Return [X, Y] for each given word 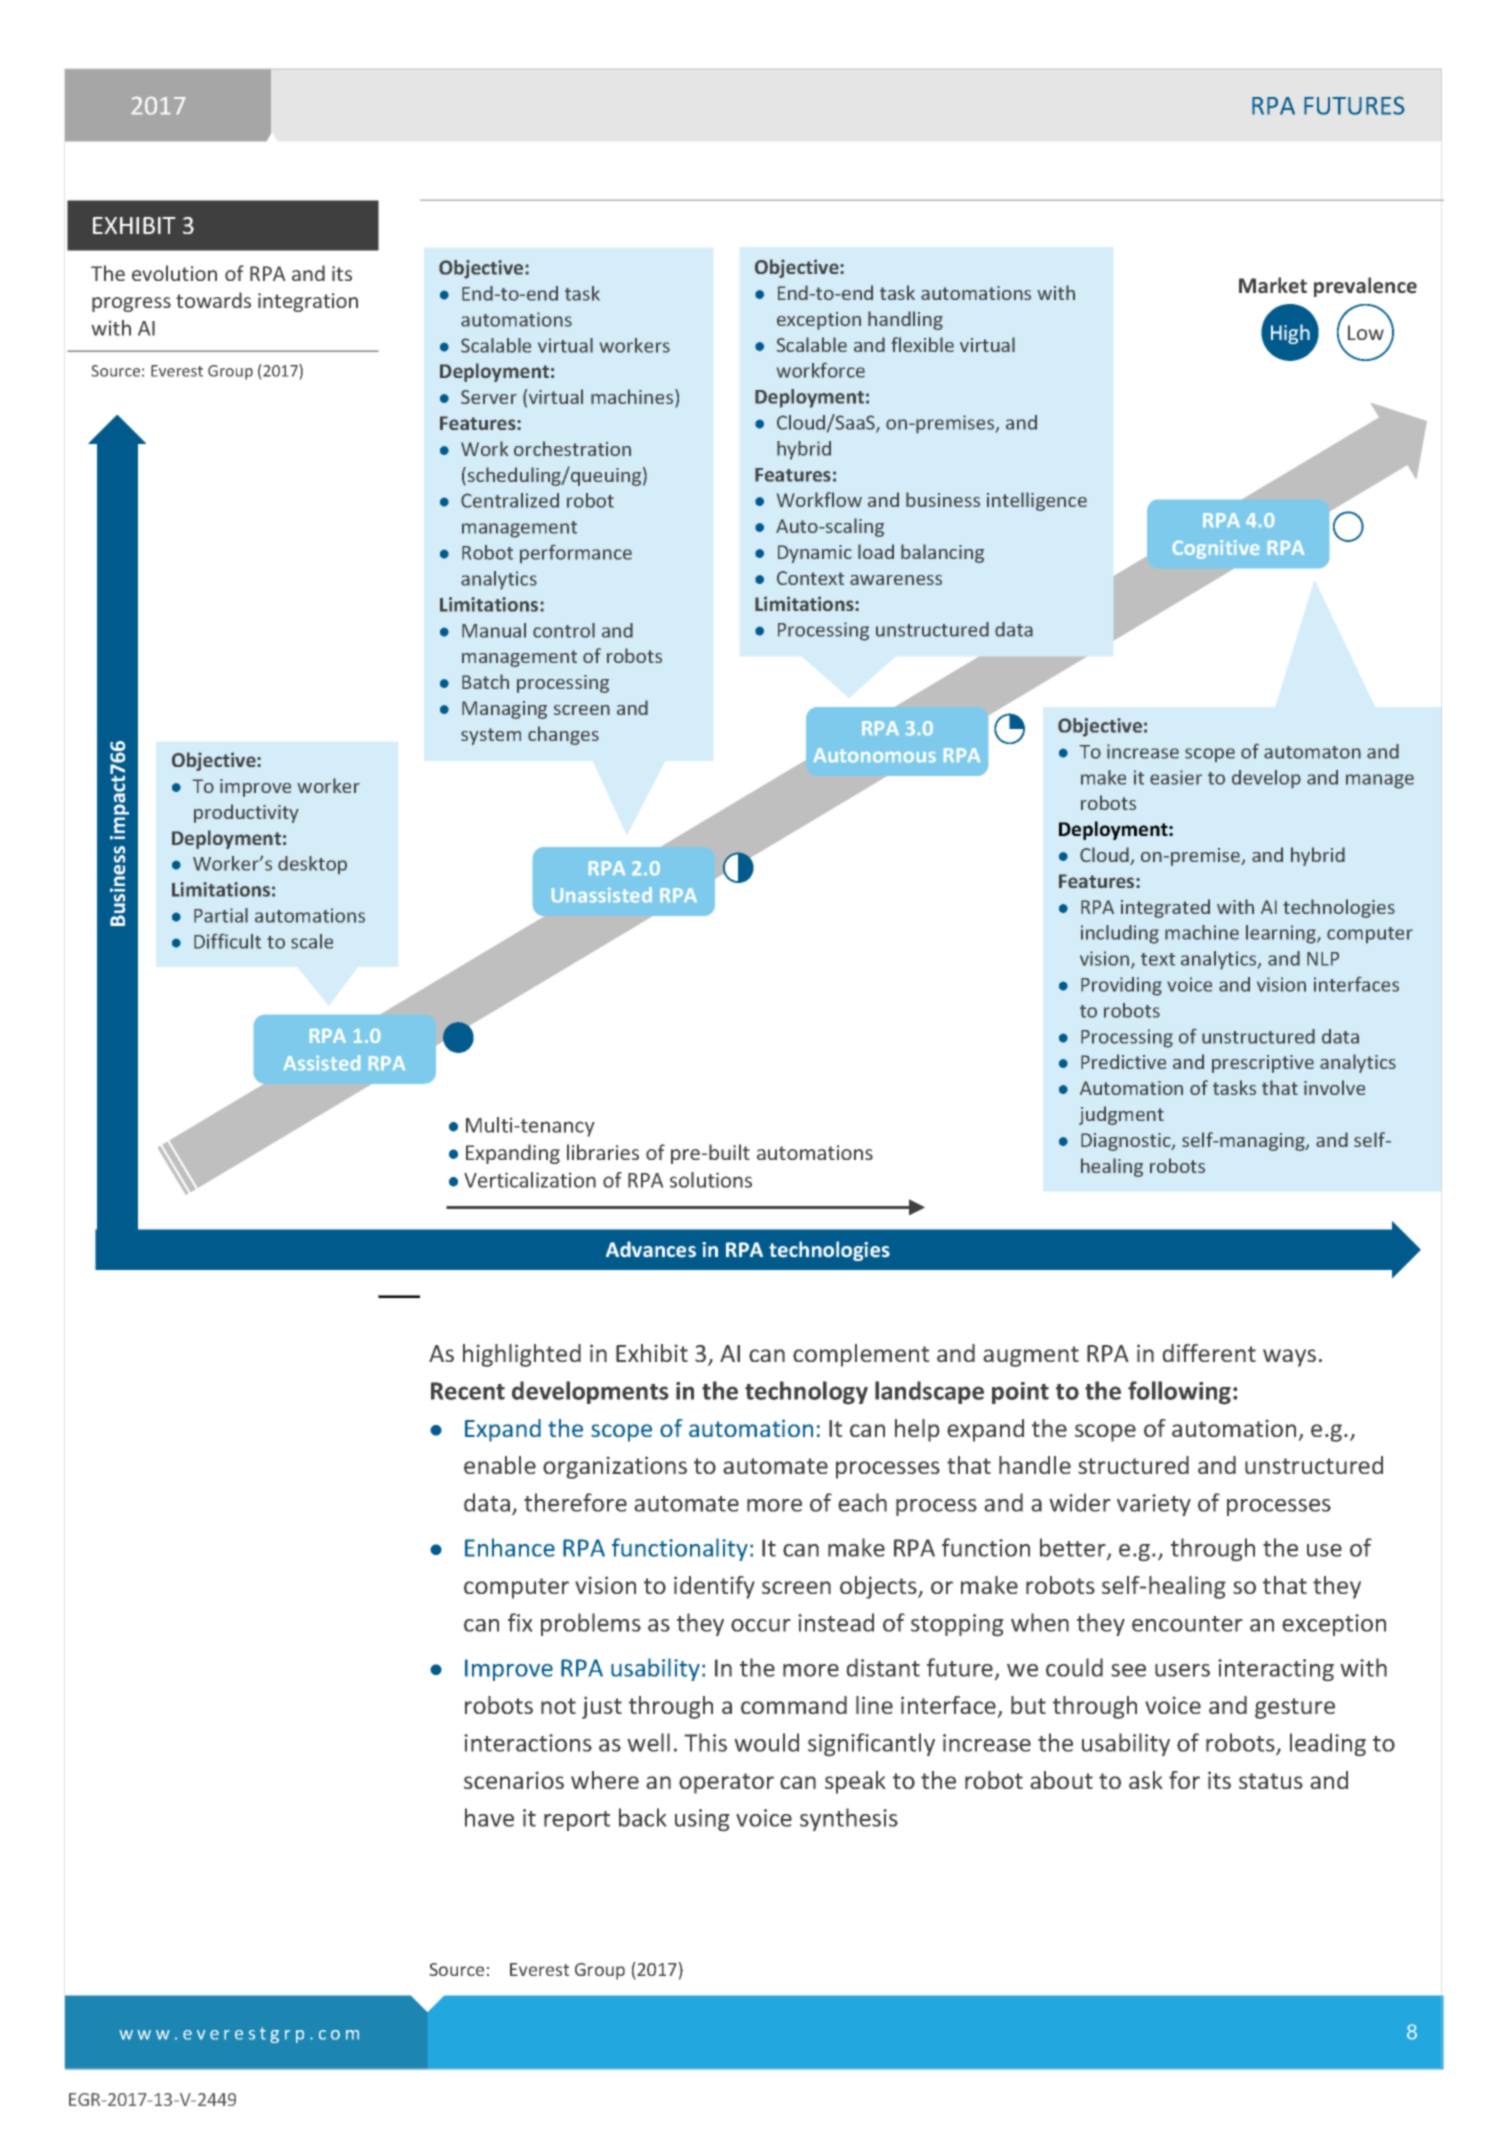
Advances [651, 1249]
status [1271, 1781]
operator [726, 1783]
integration [308, 302]
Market [1273, 285]
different [1209, 1353]
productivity [246, 813]
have [489, 1817]
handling [905, 320]
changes [563, 735]
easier [1176, 777]
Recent [468, 1391]
